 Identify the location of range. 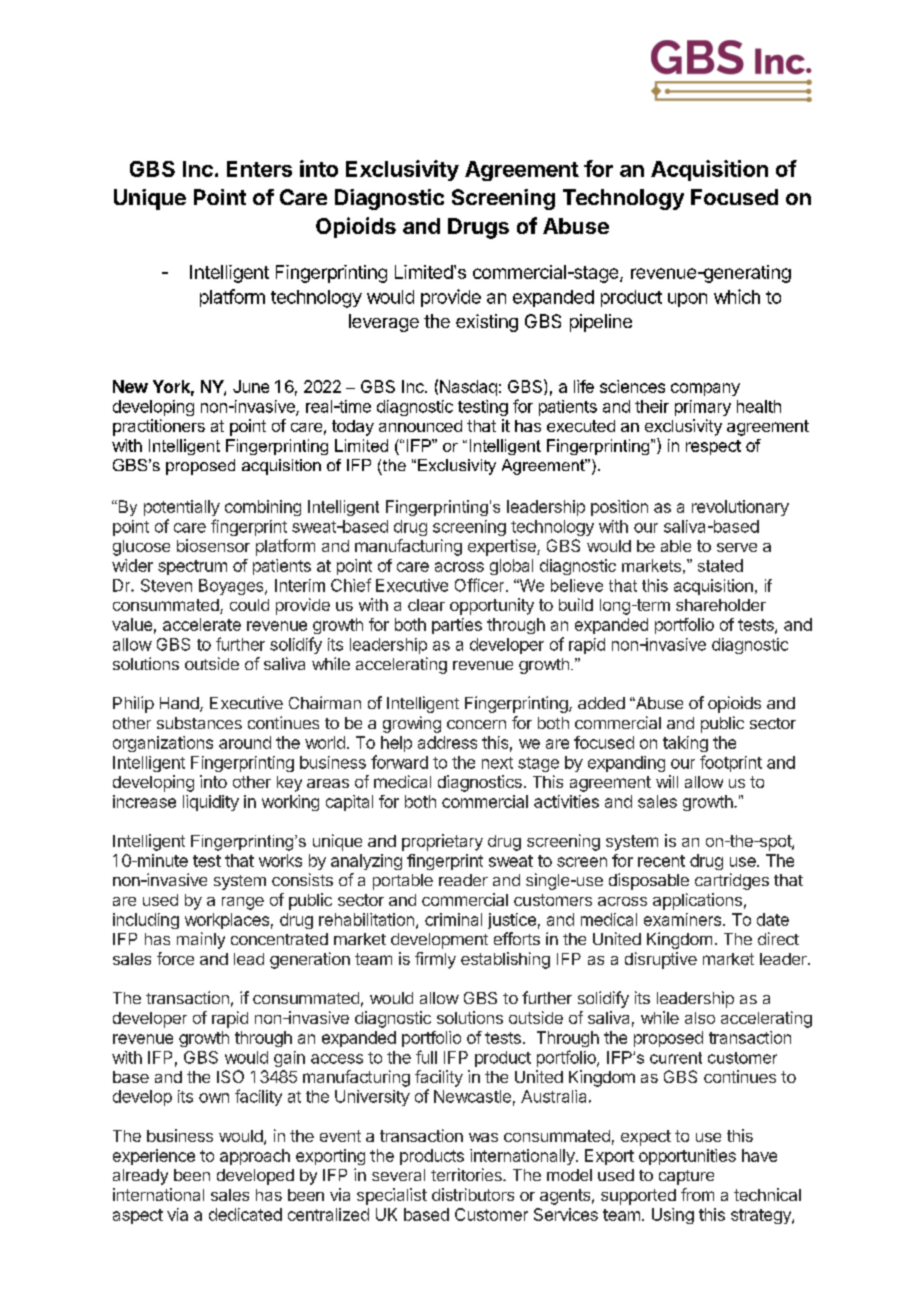
(243, 903).
